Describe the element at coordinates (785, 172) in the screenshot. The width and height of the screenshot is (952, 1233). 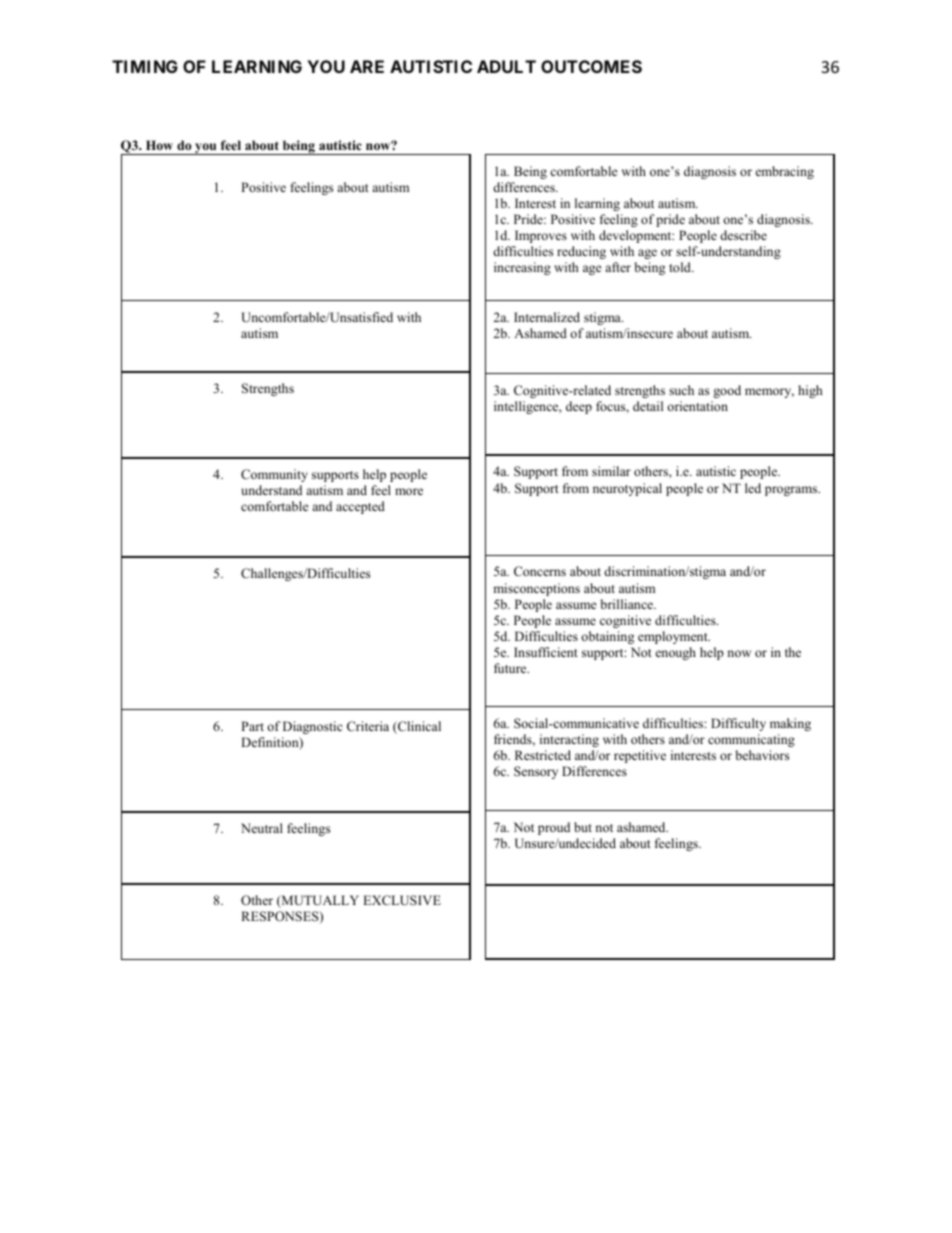
I see `embracing` at that location.
